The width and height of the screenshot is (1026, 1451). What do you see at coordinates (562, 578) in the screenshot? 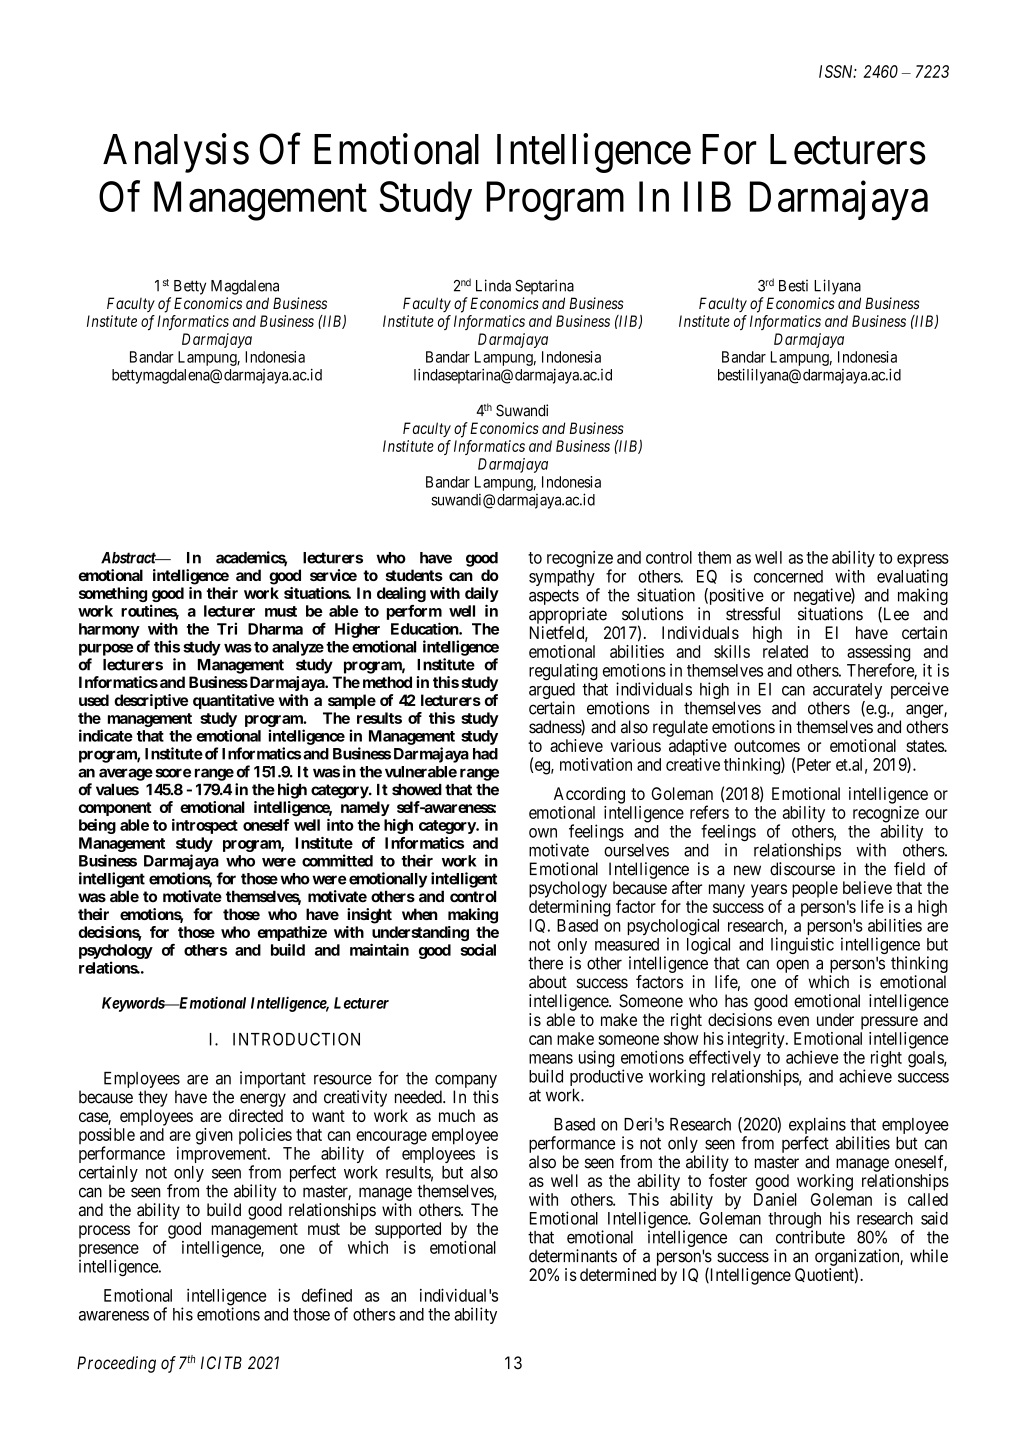
I see `sympathy` at bounding box center [562, 578].
